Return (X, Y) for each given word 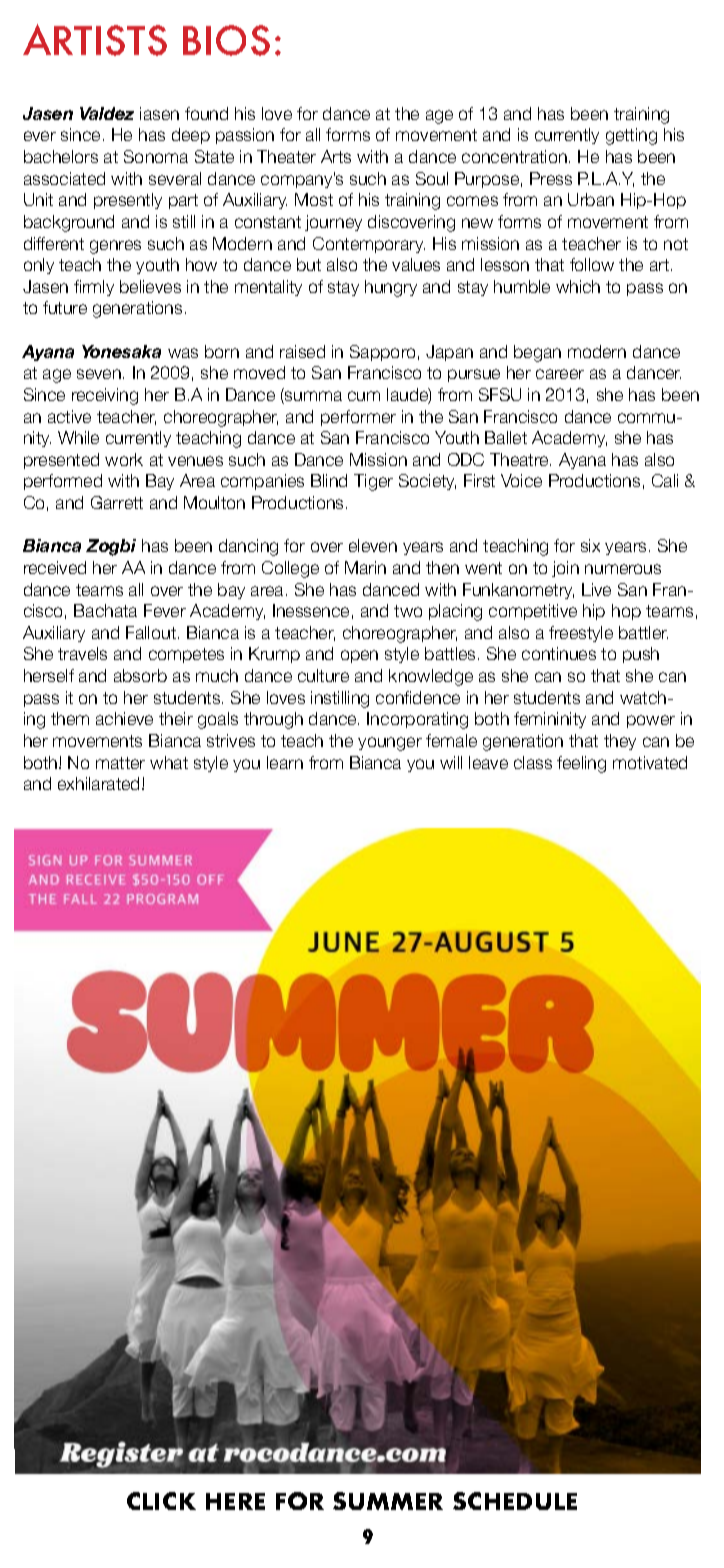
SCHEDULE (515, 1501)
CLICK (161, 1501)
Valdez (107, 113)
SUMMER (388, 1501)
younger (390, 744)
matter (120, 763)
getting (631, 136)
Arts (336, 156)
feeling (581, 764)
